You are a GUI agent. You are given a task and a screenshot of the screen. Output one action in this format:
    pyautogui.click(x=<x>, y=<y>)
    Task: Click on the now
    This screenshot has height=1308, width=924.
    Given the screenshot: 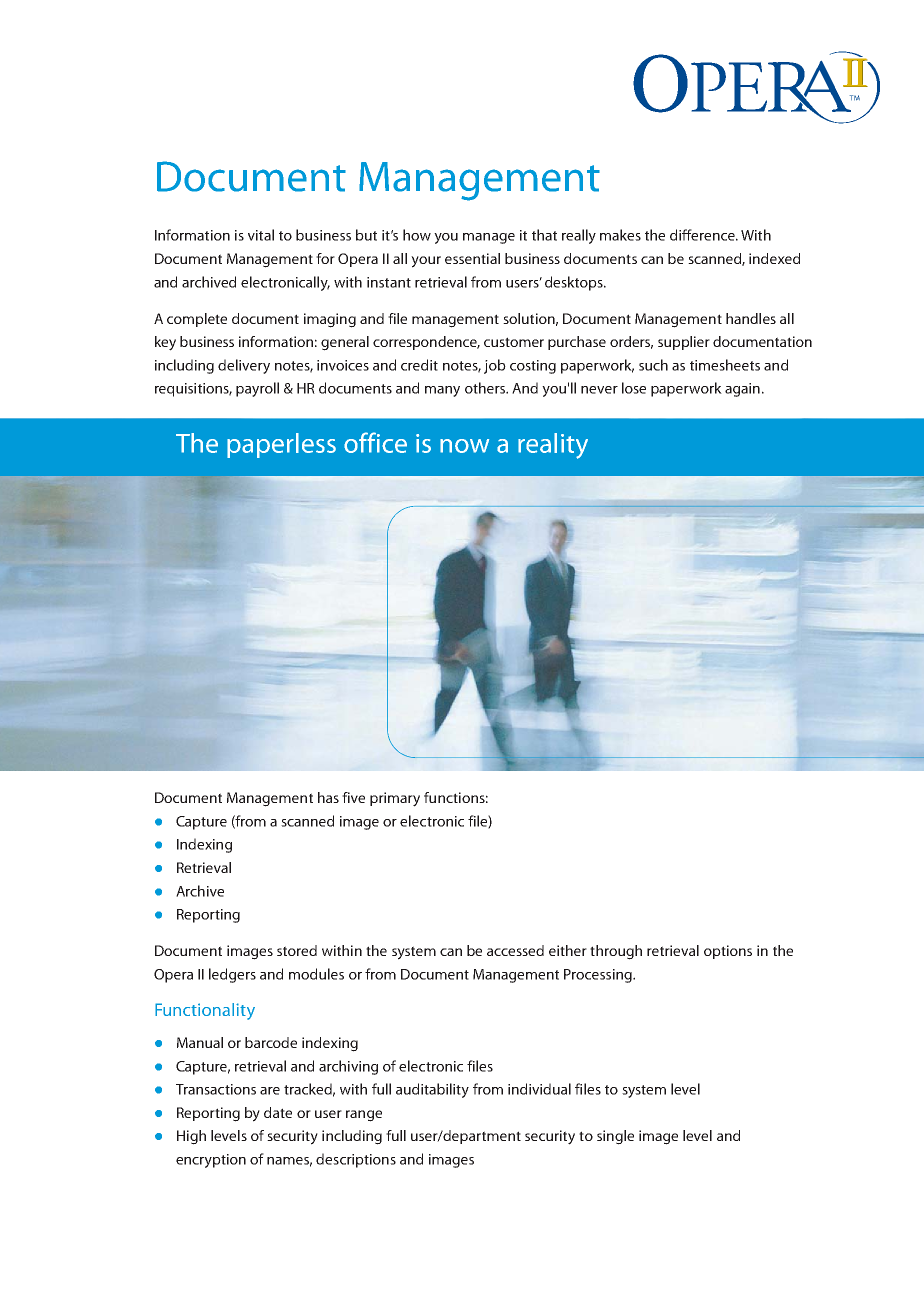 What is the action you would take?
    pyautogui.click(x=464, y=446)
